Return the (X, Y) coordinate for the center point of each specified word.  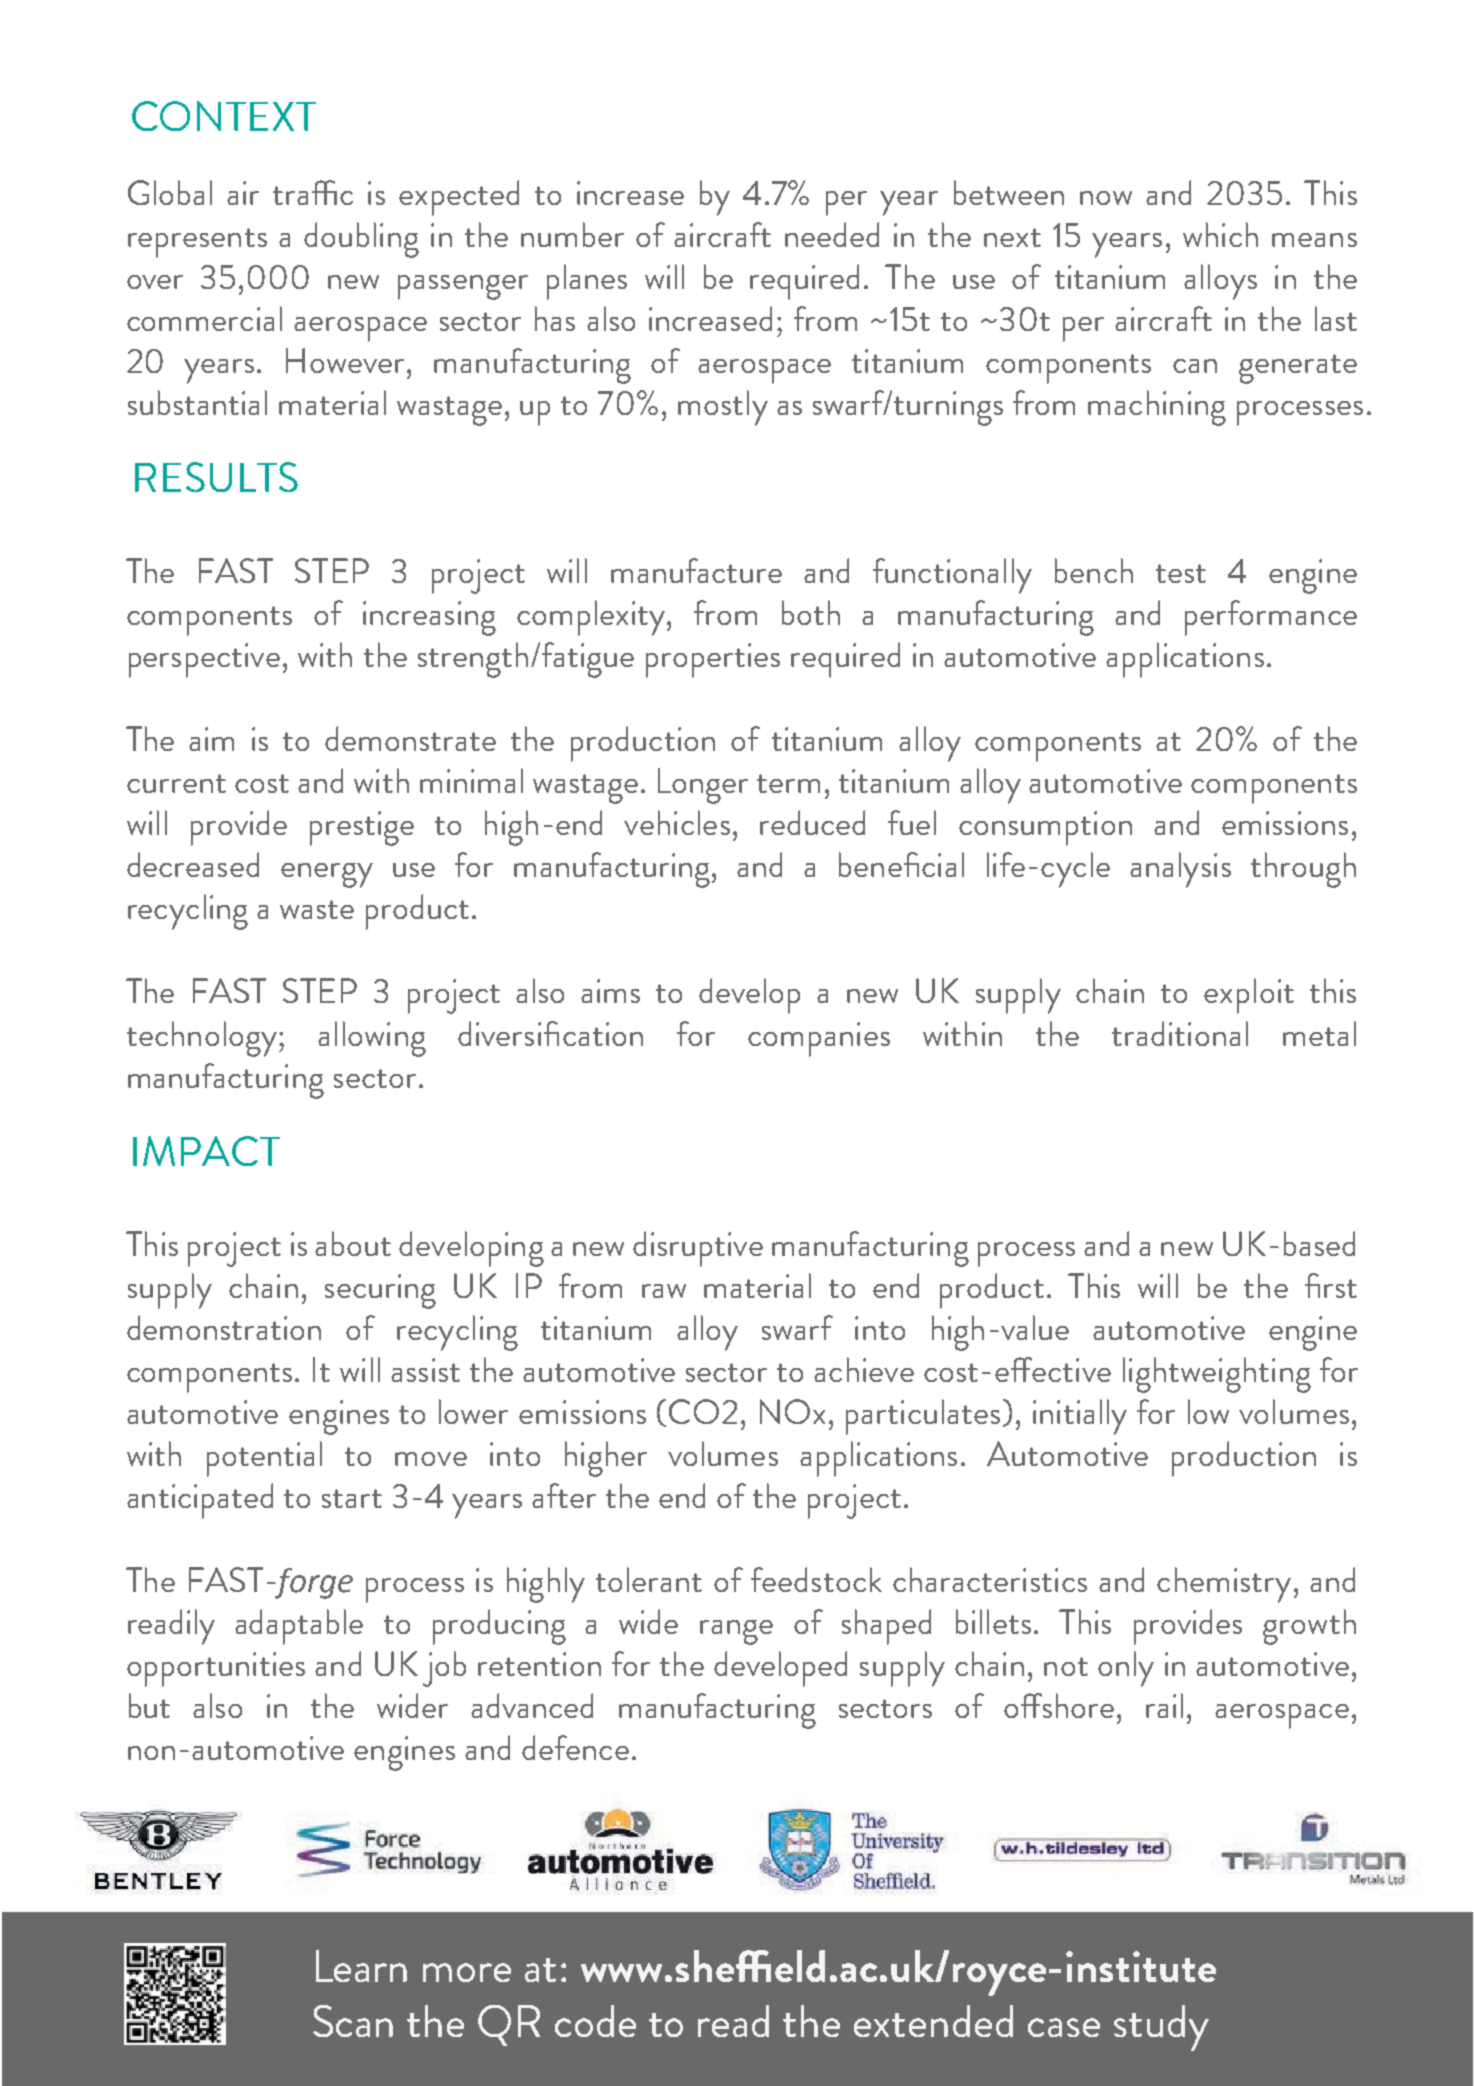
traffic (313, 192)
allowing (372, 1039)
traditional (1180, 1033)
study (1161, 2028)
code (595, 2021)
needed (832, 234)
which (1220, 234)
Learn (361, 1966)
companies (819, 1039)
